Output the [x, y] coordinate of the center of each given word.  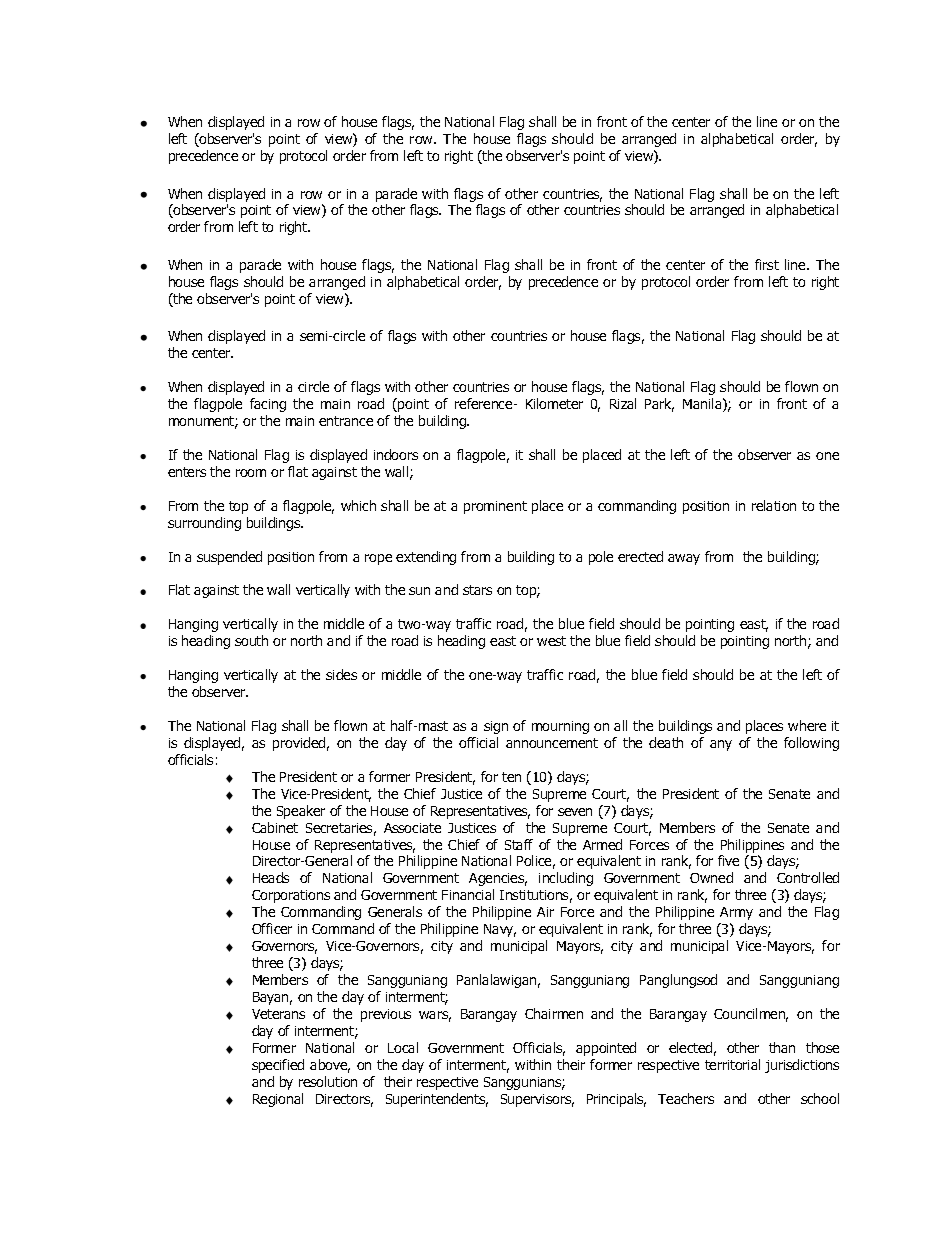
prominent [495, 507]
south [251, 640]
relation [774, 505]
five [728, 860]
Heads [271, 877]
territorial [732, 1064]
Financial [468, 894]
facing [268, 405]
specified [278, 1066]
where [807, 725]
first [767, 264]
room [251, 473]
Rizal [623, 403]
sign [496, 727]
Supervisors [537, 1100]
